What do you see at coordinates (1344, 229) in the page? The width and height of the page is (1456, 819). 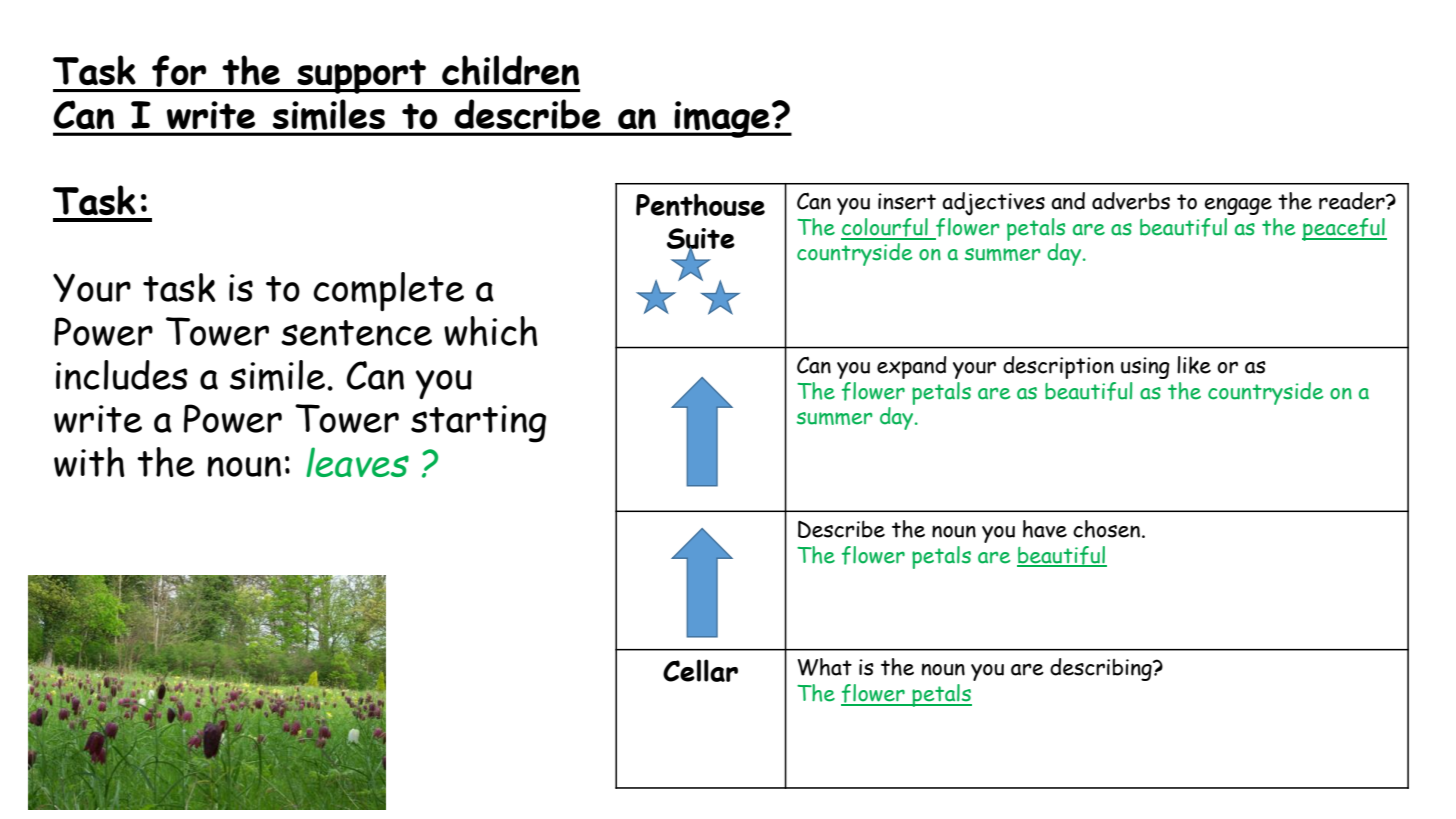 I see `peaceful` at bounding box center [1344, 229].
